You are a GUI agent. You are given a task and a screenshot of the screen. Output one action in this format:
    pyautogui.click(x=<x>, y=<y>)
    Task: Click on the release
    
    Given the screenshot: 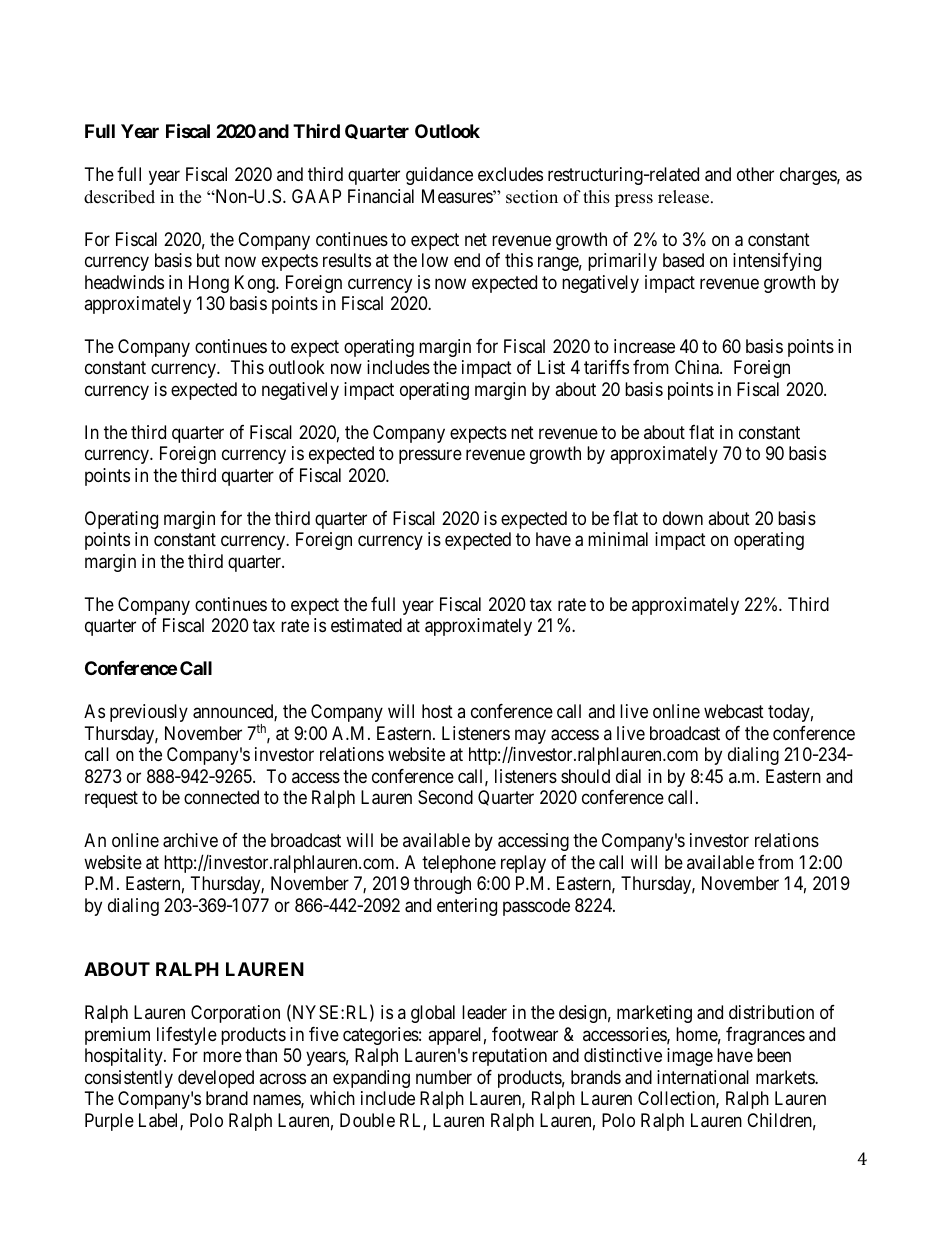 What is the action you would take?
    pyautogui.click(x=685, y=197)
